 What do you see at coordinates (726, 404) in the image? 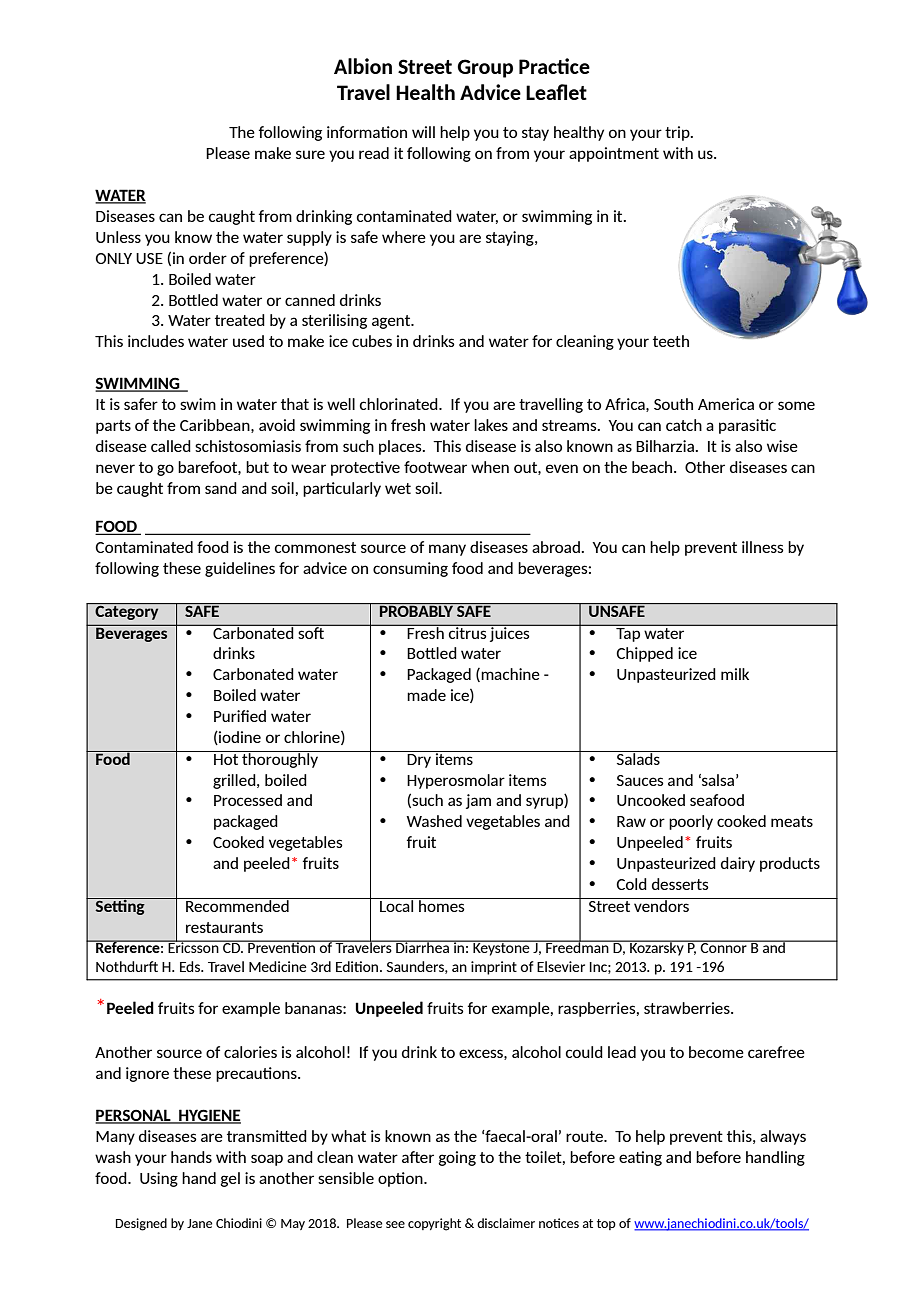
I see `America` at bounding box center [726, 404].
